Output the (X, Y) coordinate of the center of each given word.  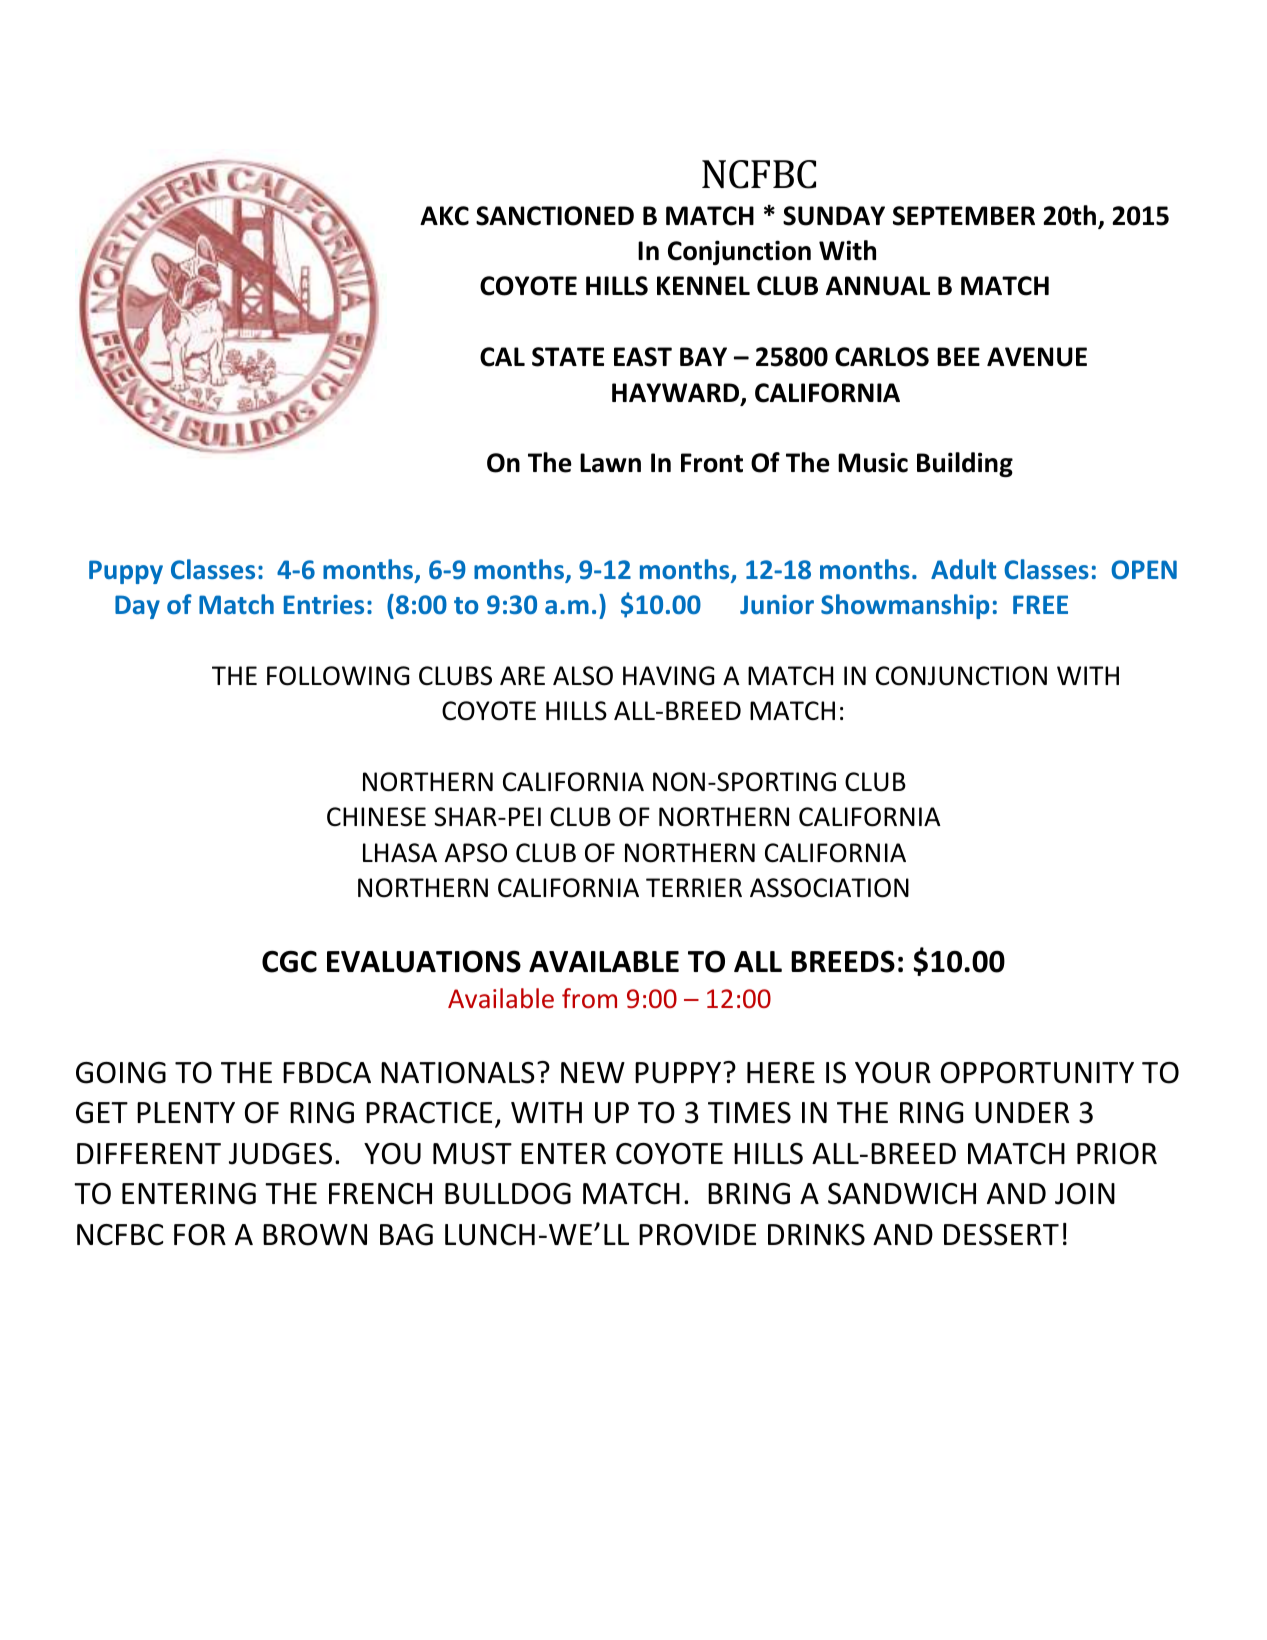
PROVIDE (697, 1235)
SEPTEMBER (964, 216)
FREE (1040, 604)
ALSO (583, 676)
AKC (444, 216)
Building (965, 464)
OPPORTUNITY (1037, 1073)
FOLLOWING (338, 676)
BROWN (315, 1235)
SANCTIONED (555, 216)
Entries (324, 604)
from (589, 998)
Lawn (610, 463)
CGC (289, 961)
